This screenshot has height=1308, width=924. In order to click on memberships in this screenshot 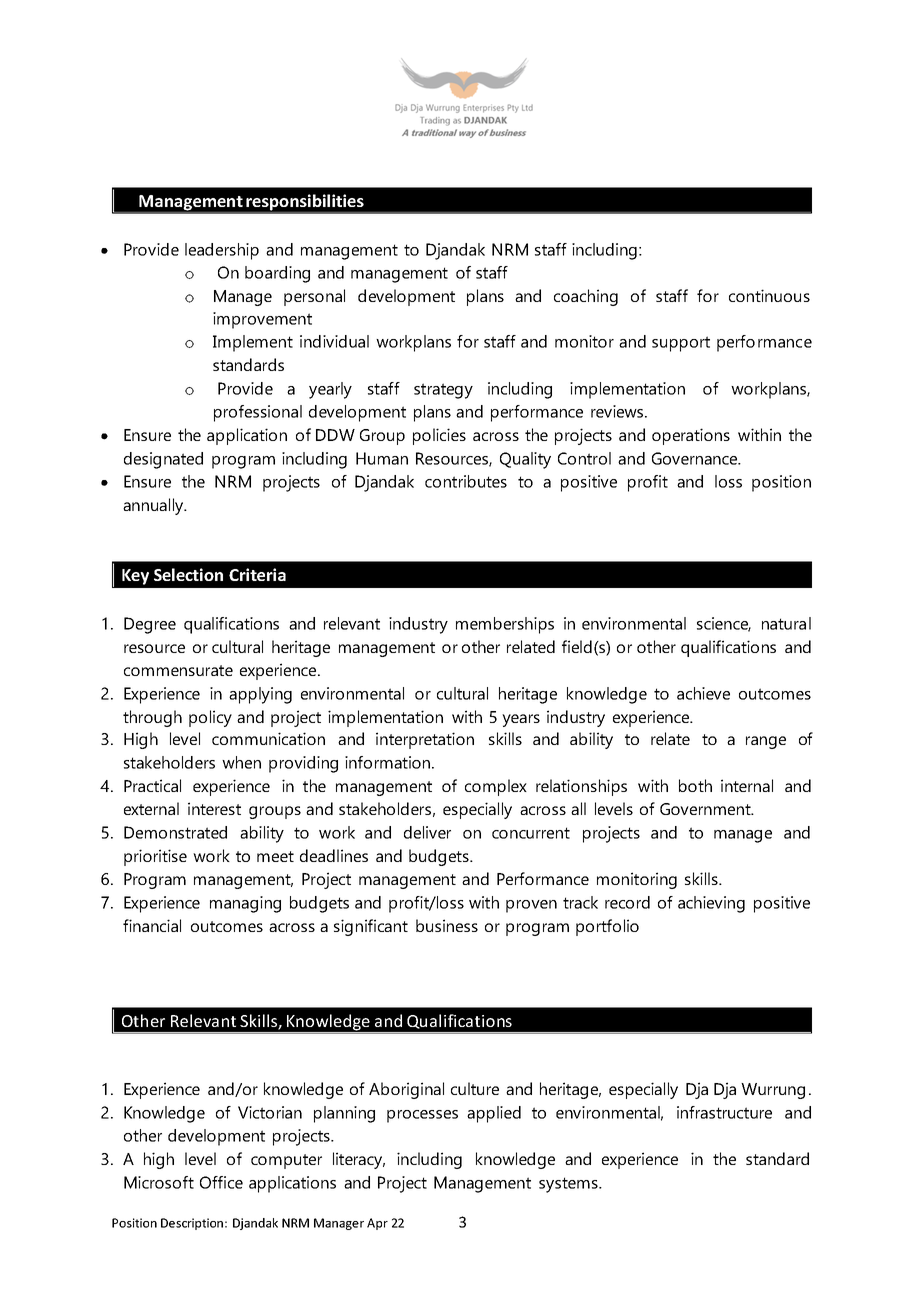, I will do `click(505, 625)`.
